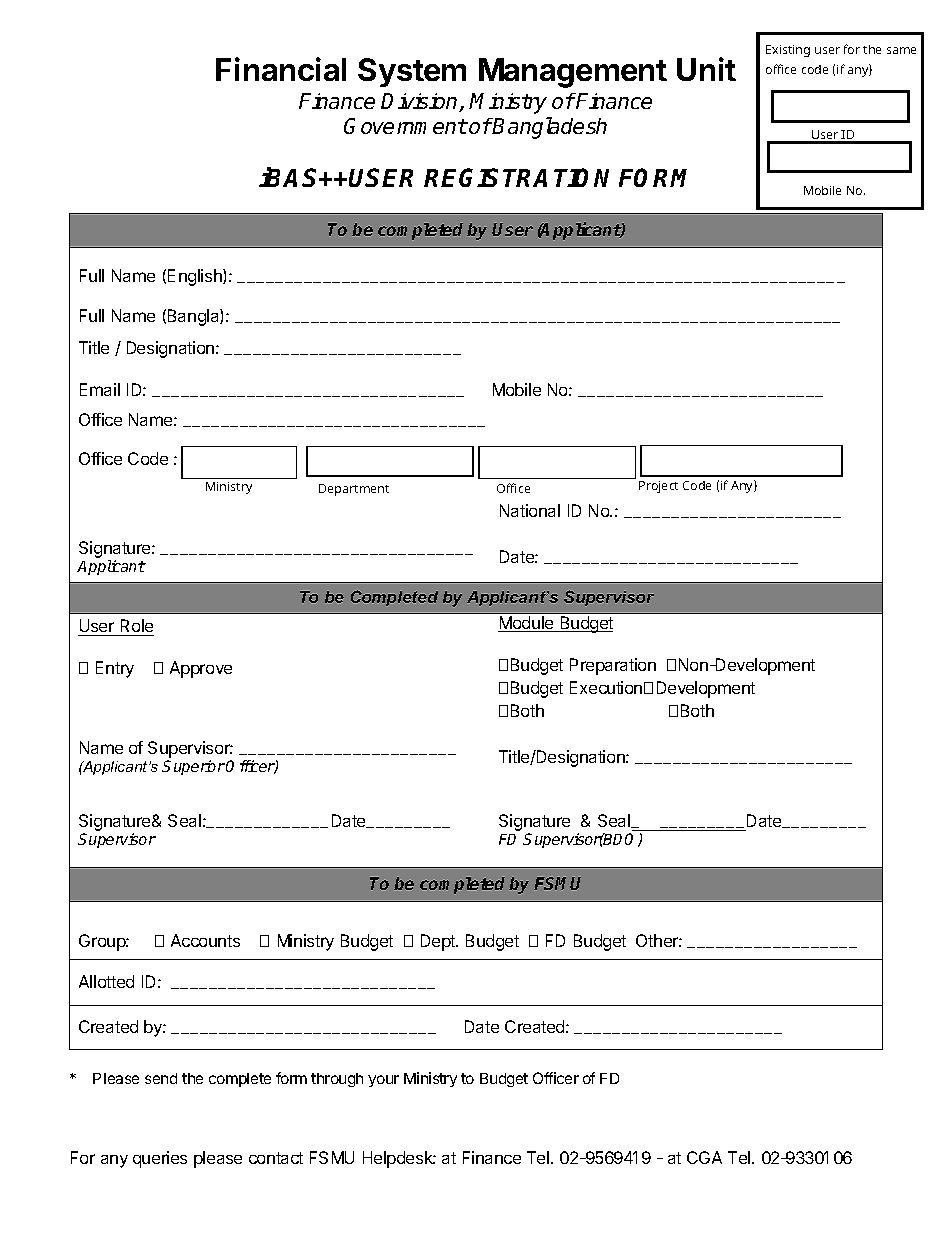 This screenshot has height=1233, width=952. I want to click on Management, so click(573, 73).
